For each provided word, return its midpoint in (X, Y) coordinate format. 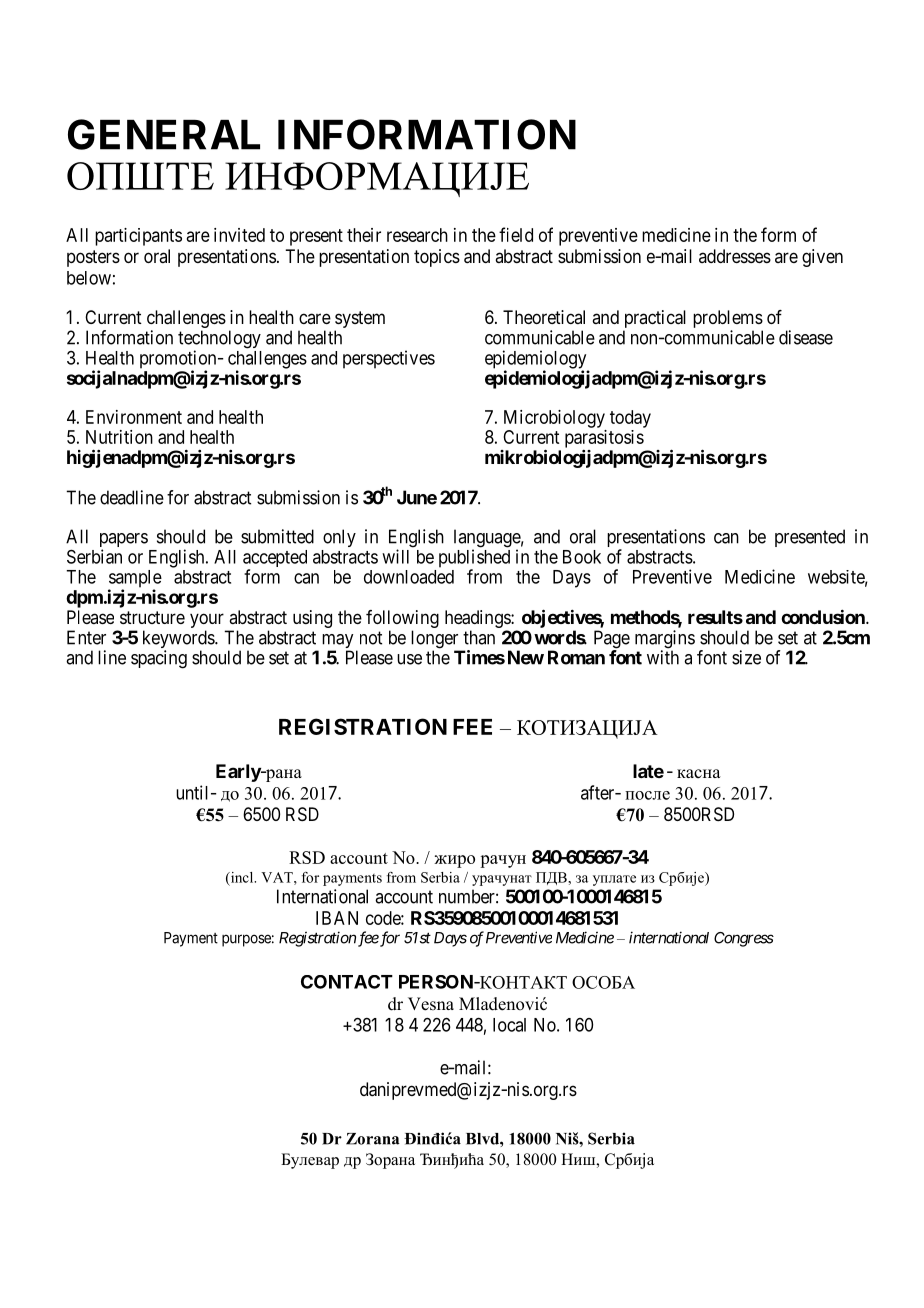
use (409, 659)
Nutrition (119, 437)
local (509, 1025)
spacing (159, 659)
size (746, 657)
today (630, 419)
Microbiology (554, 419)
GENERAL (164, 134)
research (417, 235)
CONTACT (347, 982)
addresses (735, 256)
